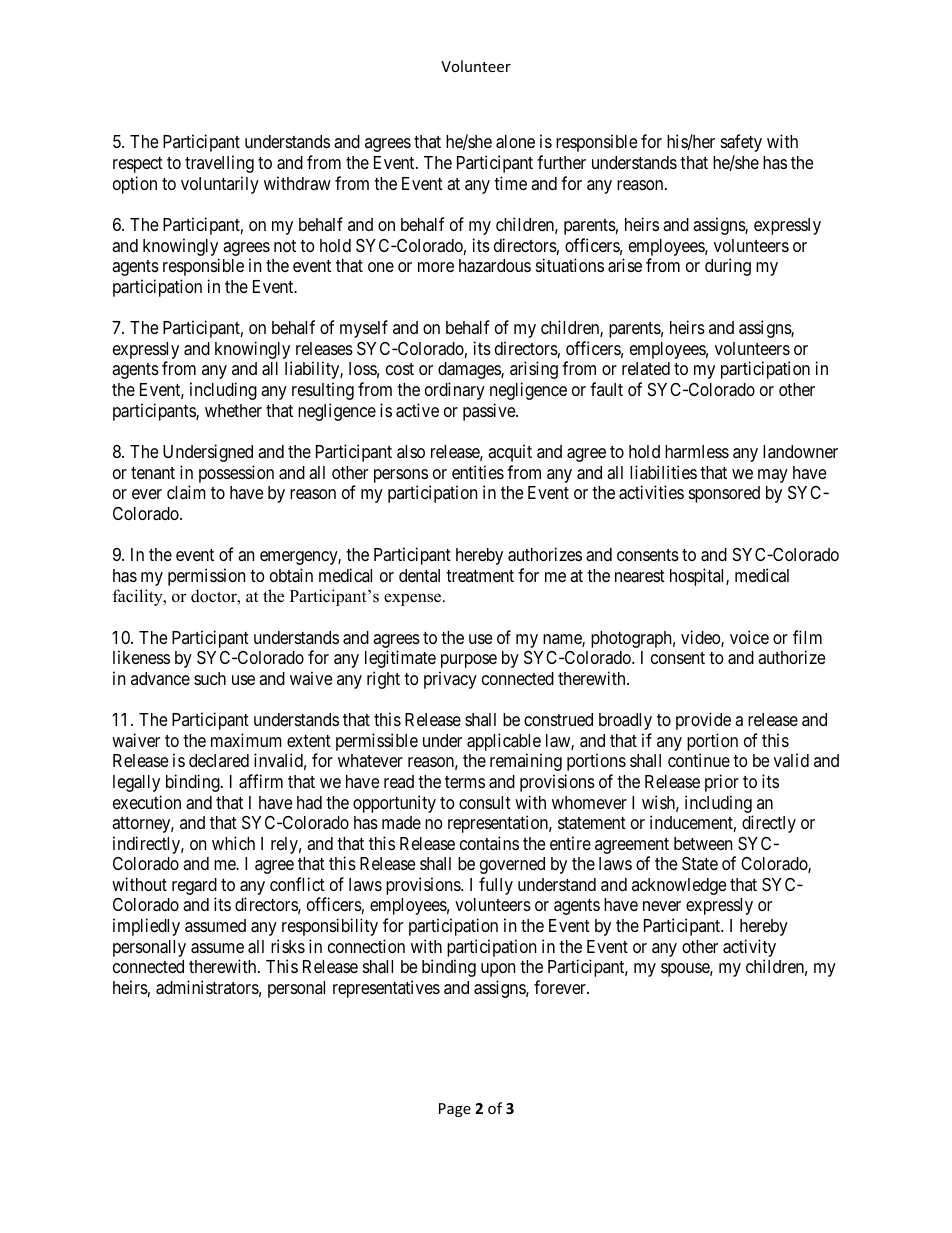  Describe the element at coordinates (741, 143) in the image. I see `safety` at that location.
